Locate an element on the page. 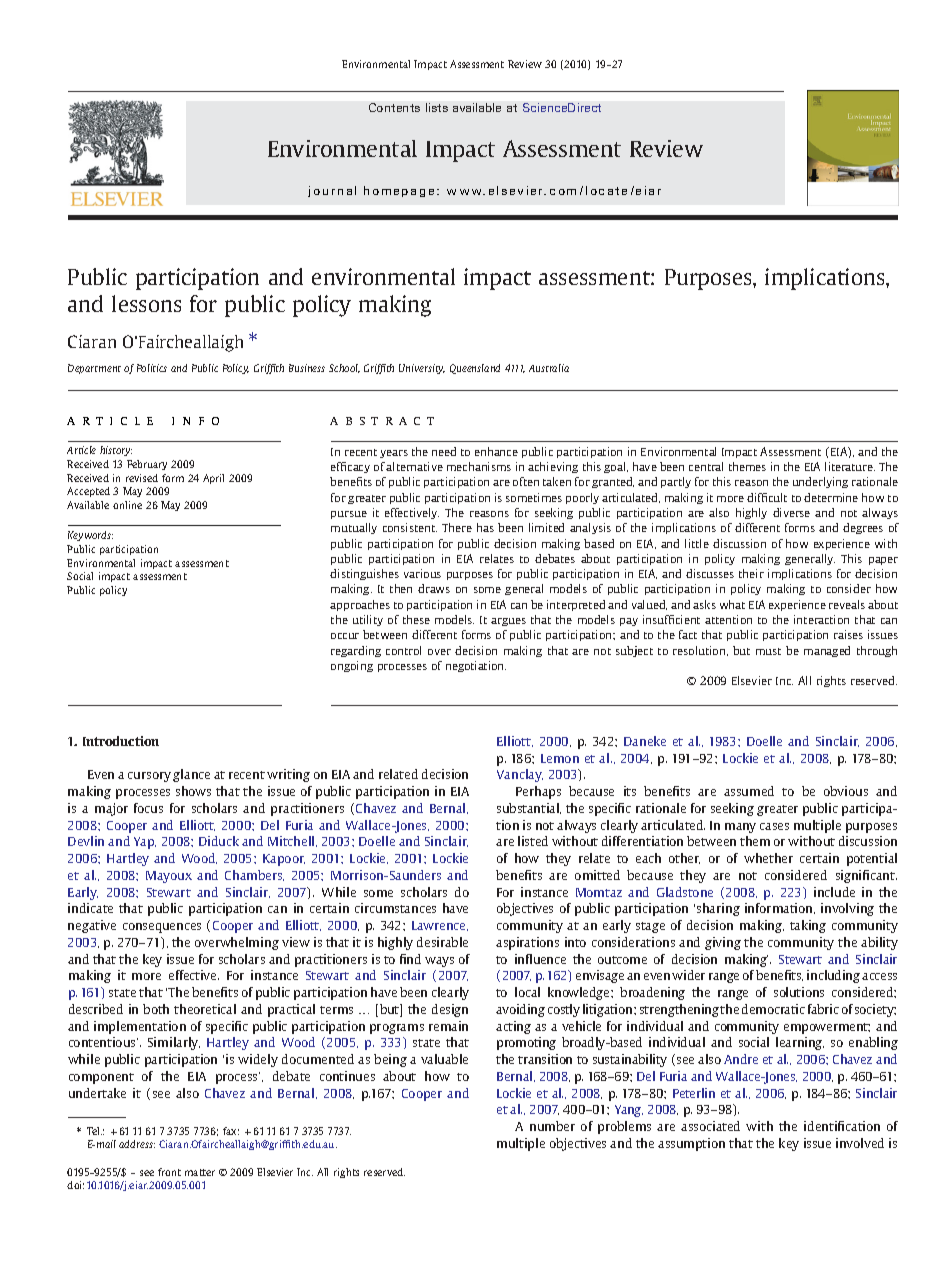 Image resolution: width=952 pixels, height=1270 pixels. Australia is located at coordinates (549, 368).
